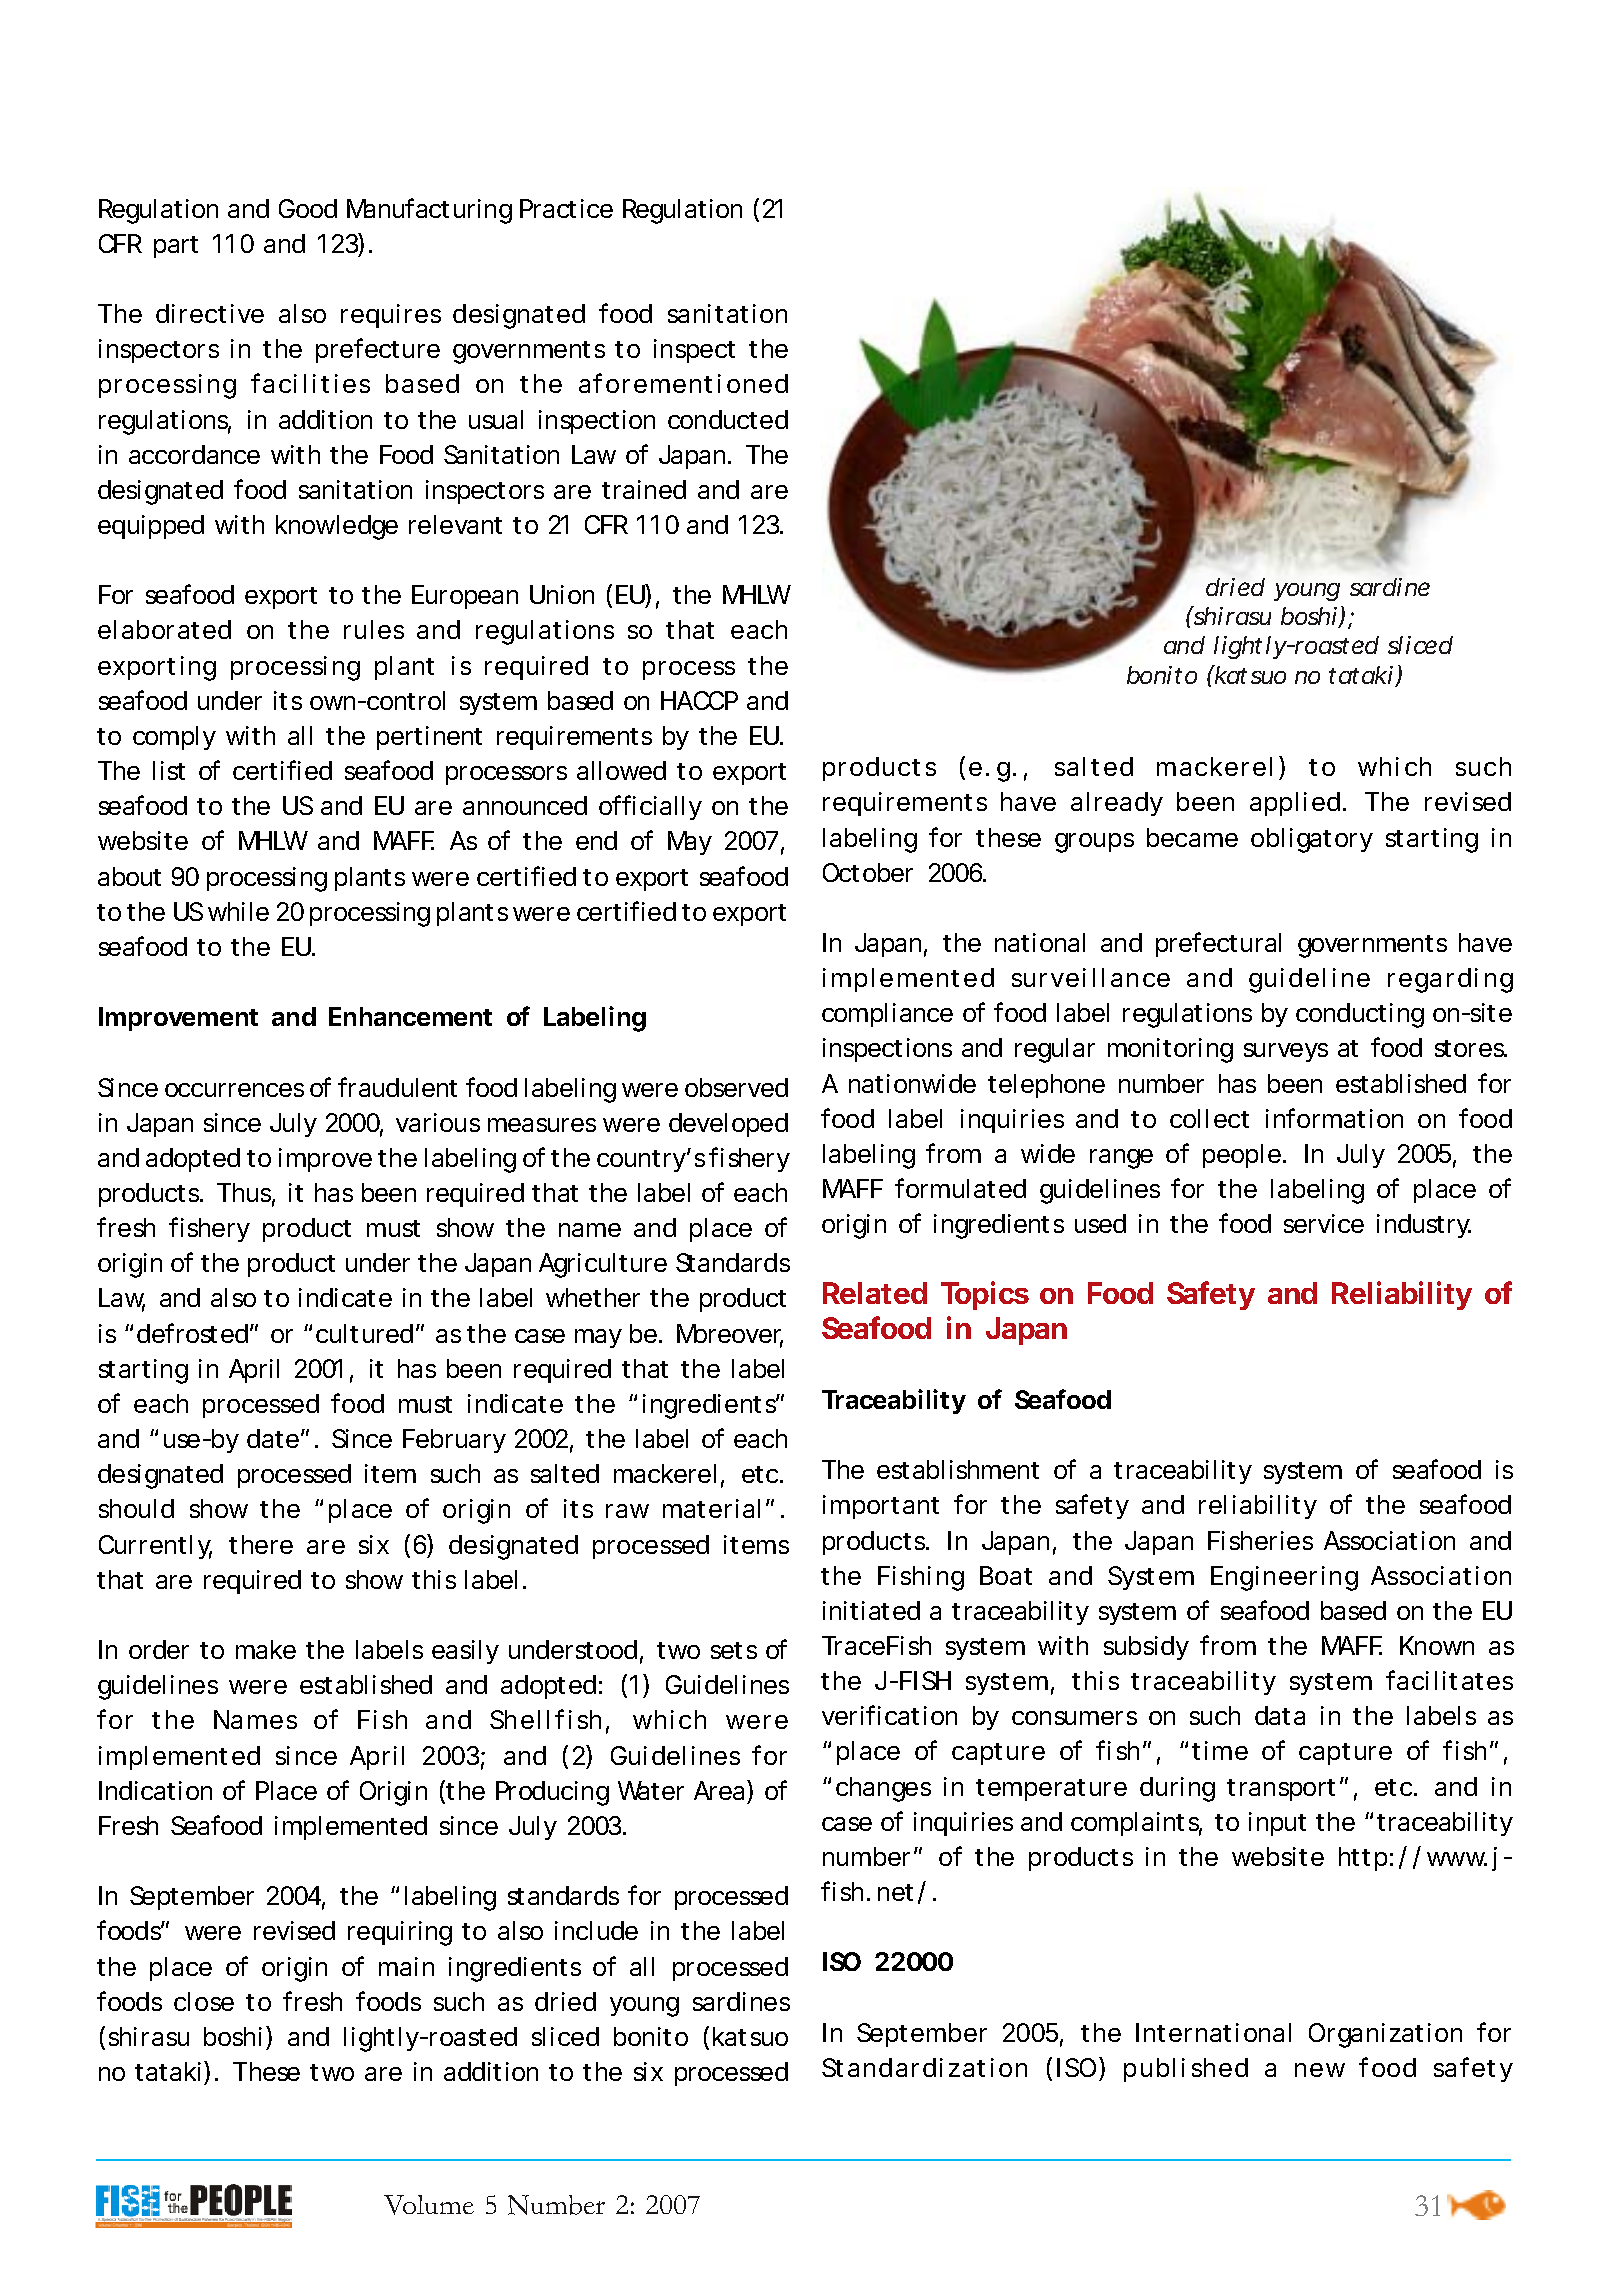 Image resolution: width=1610 pixels, height=2277 pixels. I want to click on there, so click(261, 1544).
